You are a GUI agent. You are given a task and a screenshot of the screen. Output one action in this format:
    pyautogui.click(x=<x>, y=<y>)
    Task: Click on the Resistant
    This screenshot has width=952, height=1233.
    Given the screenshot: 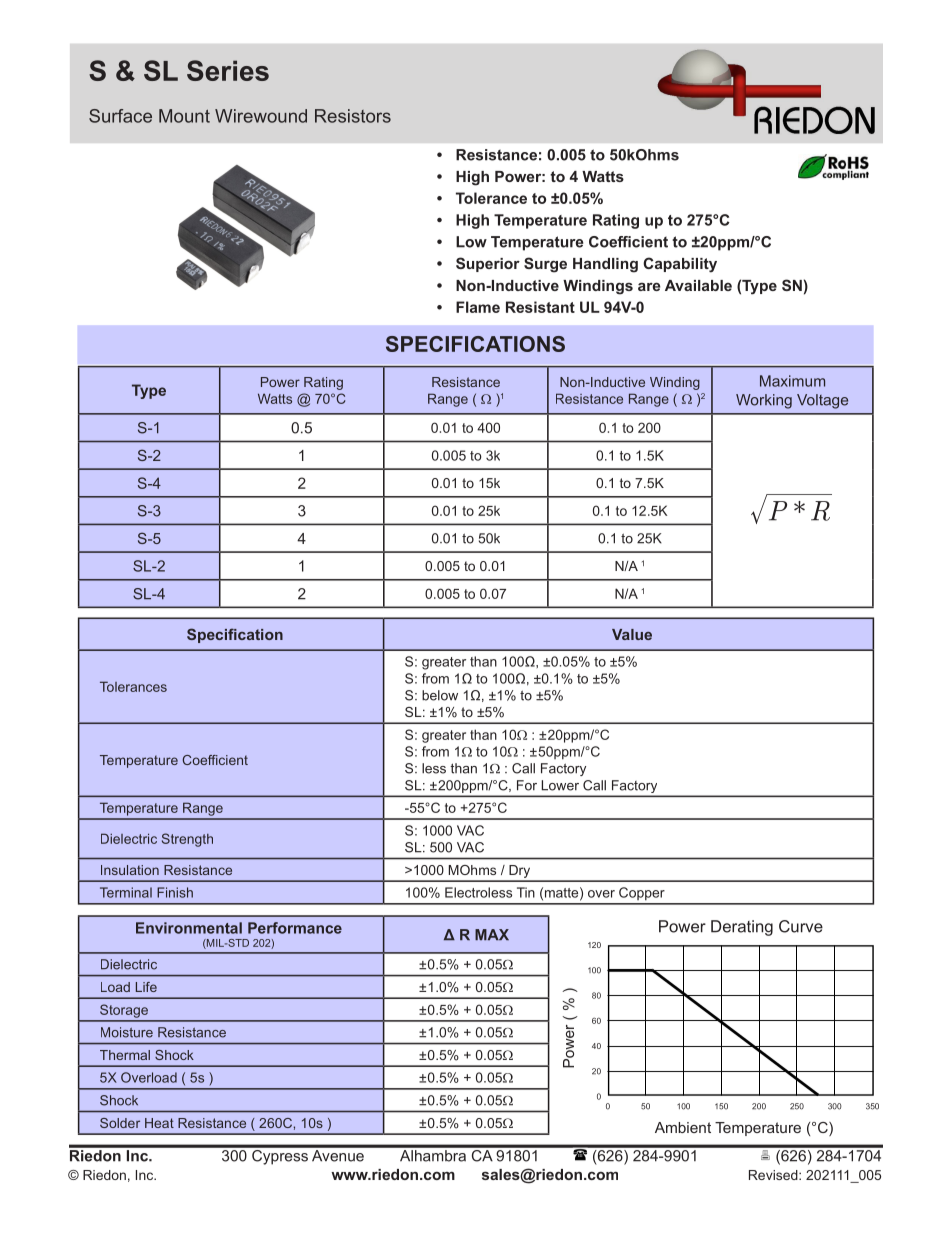 What is the action you would take?
    pyautogui.click(x=540, y=307)
